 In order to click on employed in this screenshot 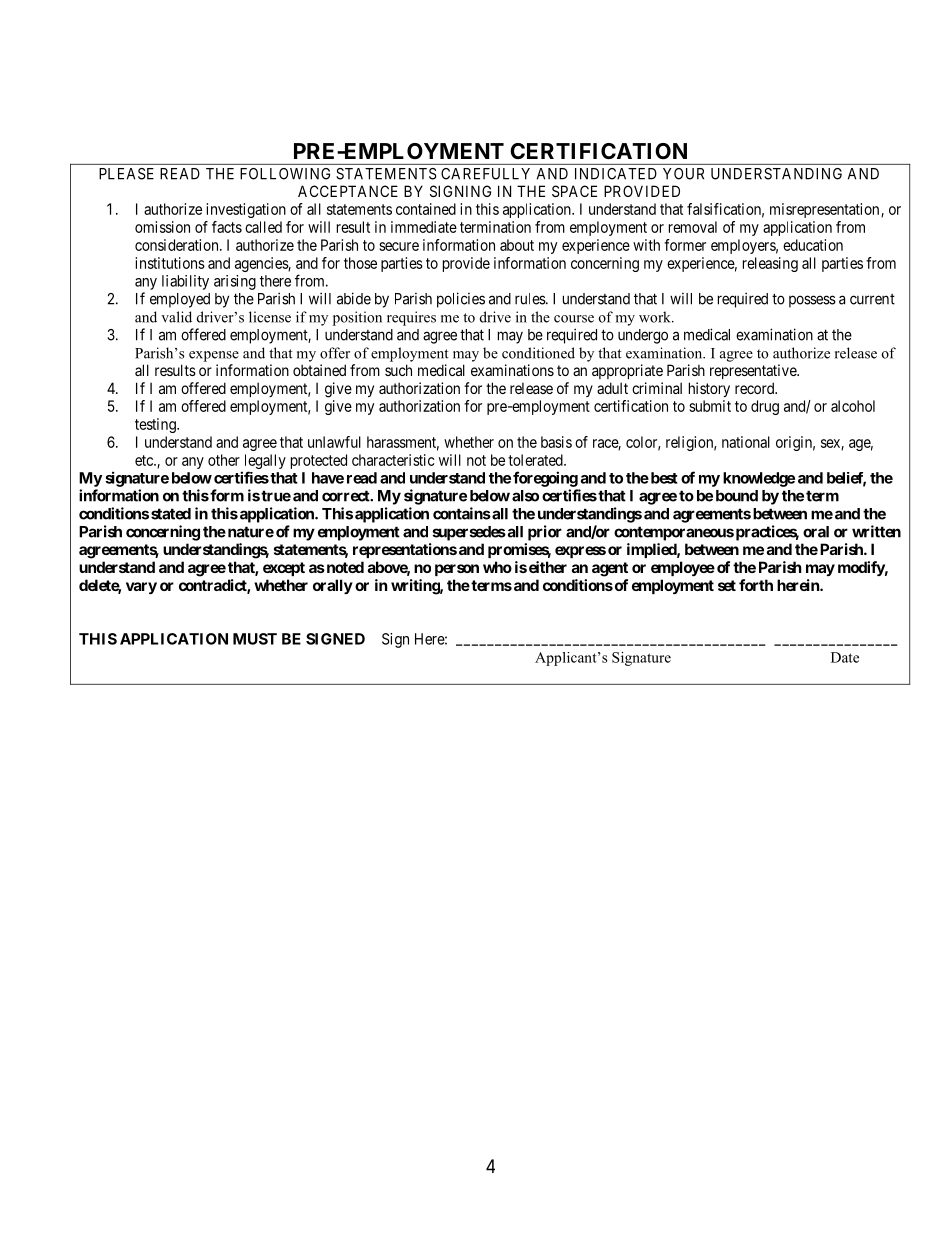, I will do `click(180, 300)`.
